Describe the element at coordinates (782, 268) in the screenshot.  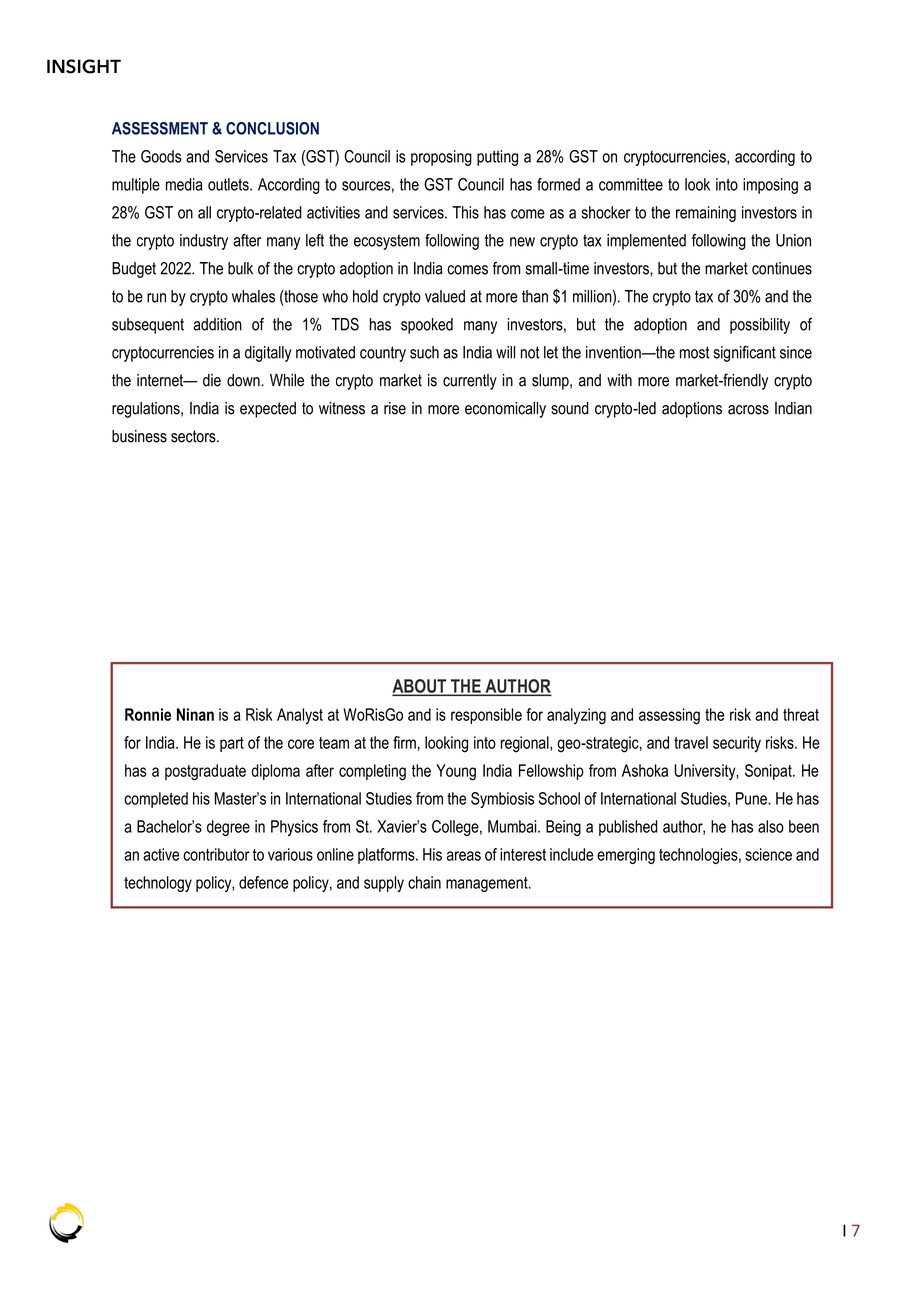
I see `continues` at that location.
